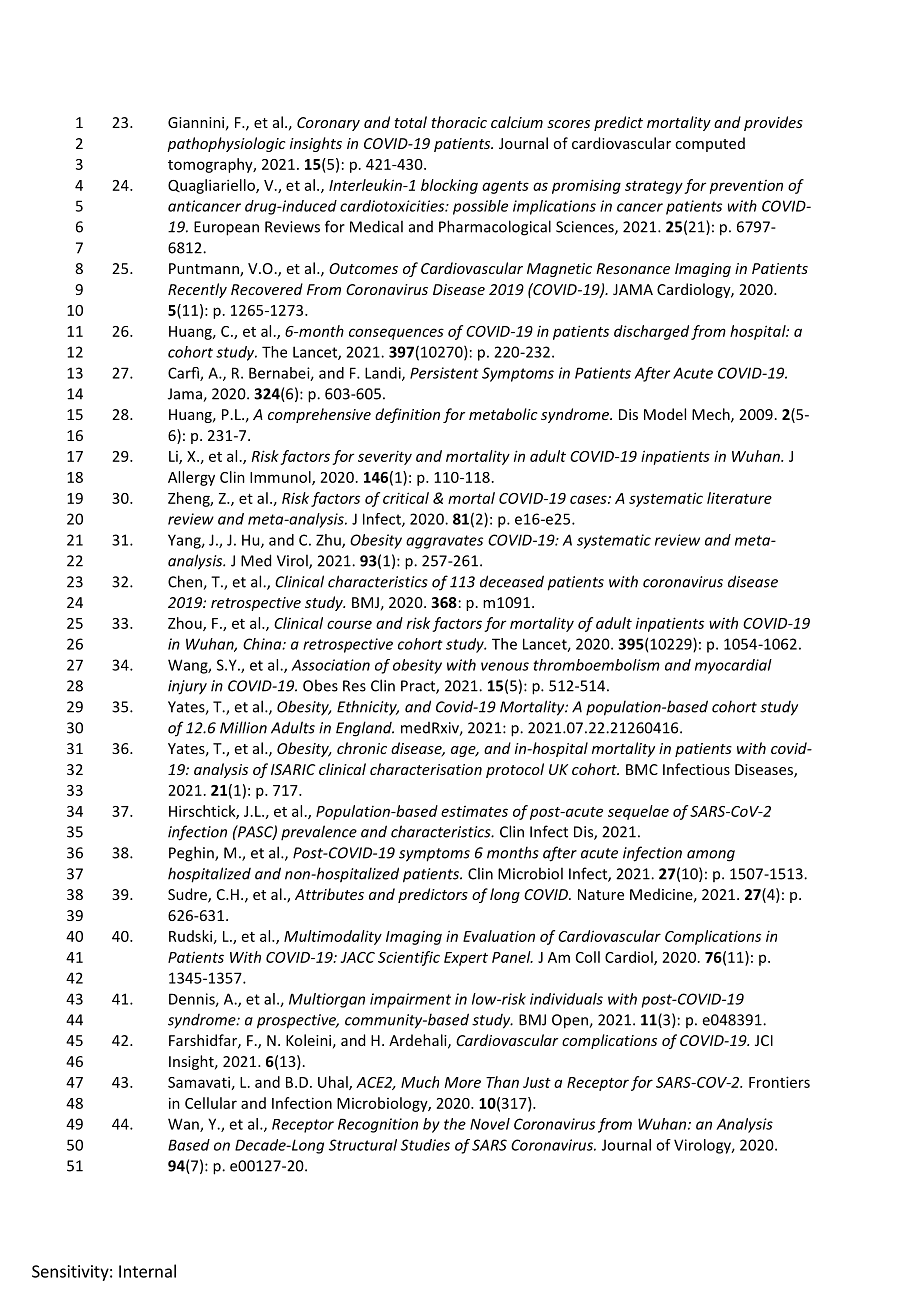 This screenshot has width=924, height=1308. Describe the element at coordinates (425, 1145) in the screenshot. I see `Studies` at that location.
